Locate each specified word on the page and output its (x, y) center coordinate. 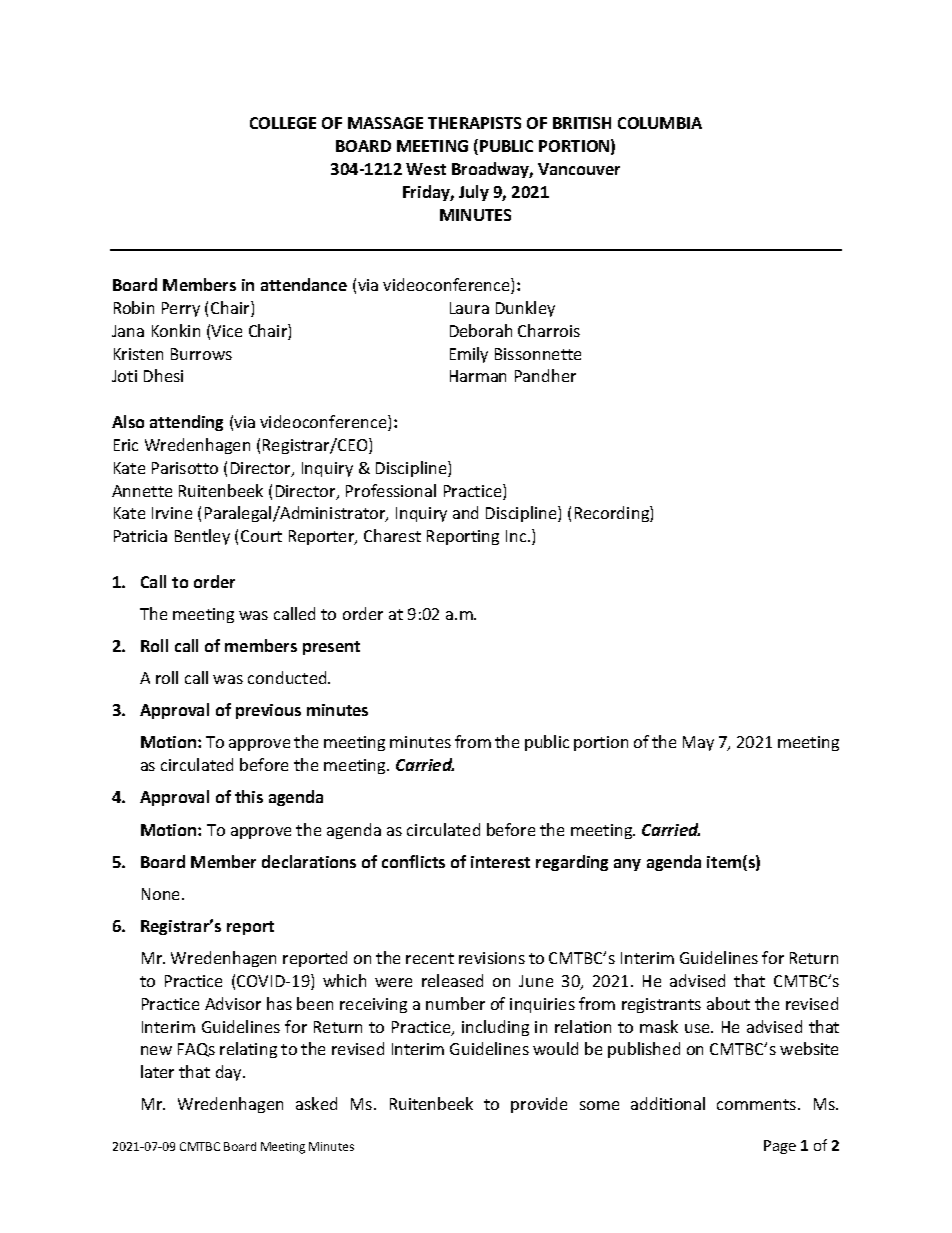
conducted (288, 677)
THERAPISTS (474, 123)
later (157, 1071)
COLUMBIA (660, 123)
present (331, 648)
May (698, 743)
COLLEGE (283, 123)
